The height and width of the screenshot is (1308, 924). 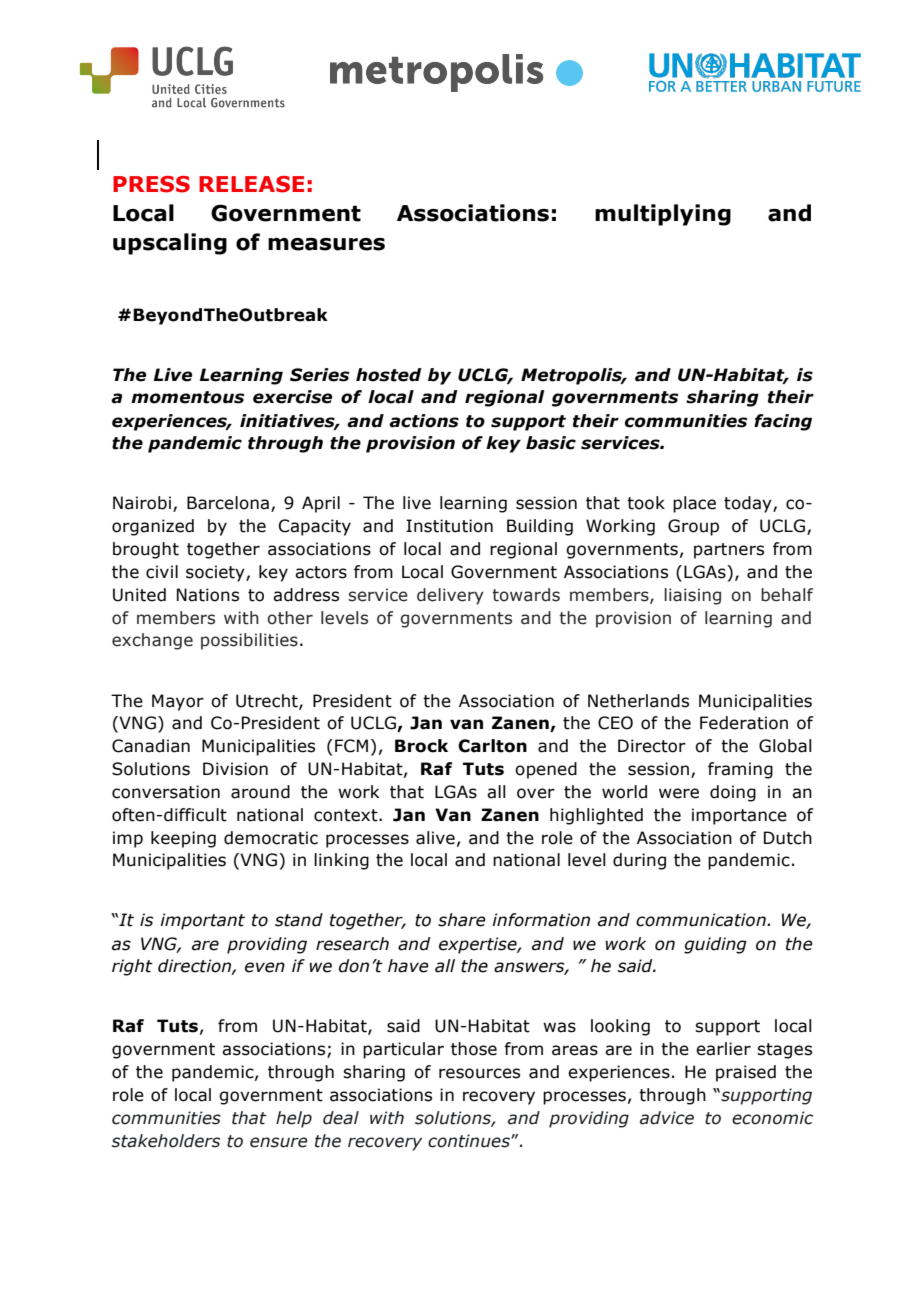 What do you see at coordinates (251, 184) in the screenshot?
I see `RELEASE` at bounding box center [251, 184].
